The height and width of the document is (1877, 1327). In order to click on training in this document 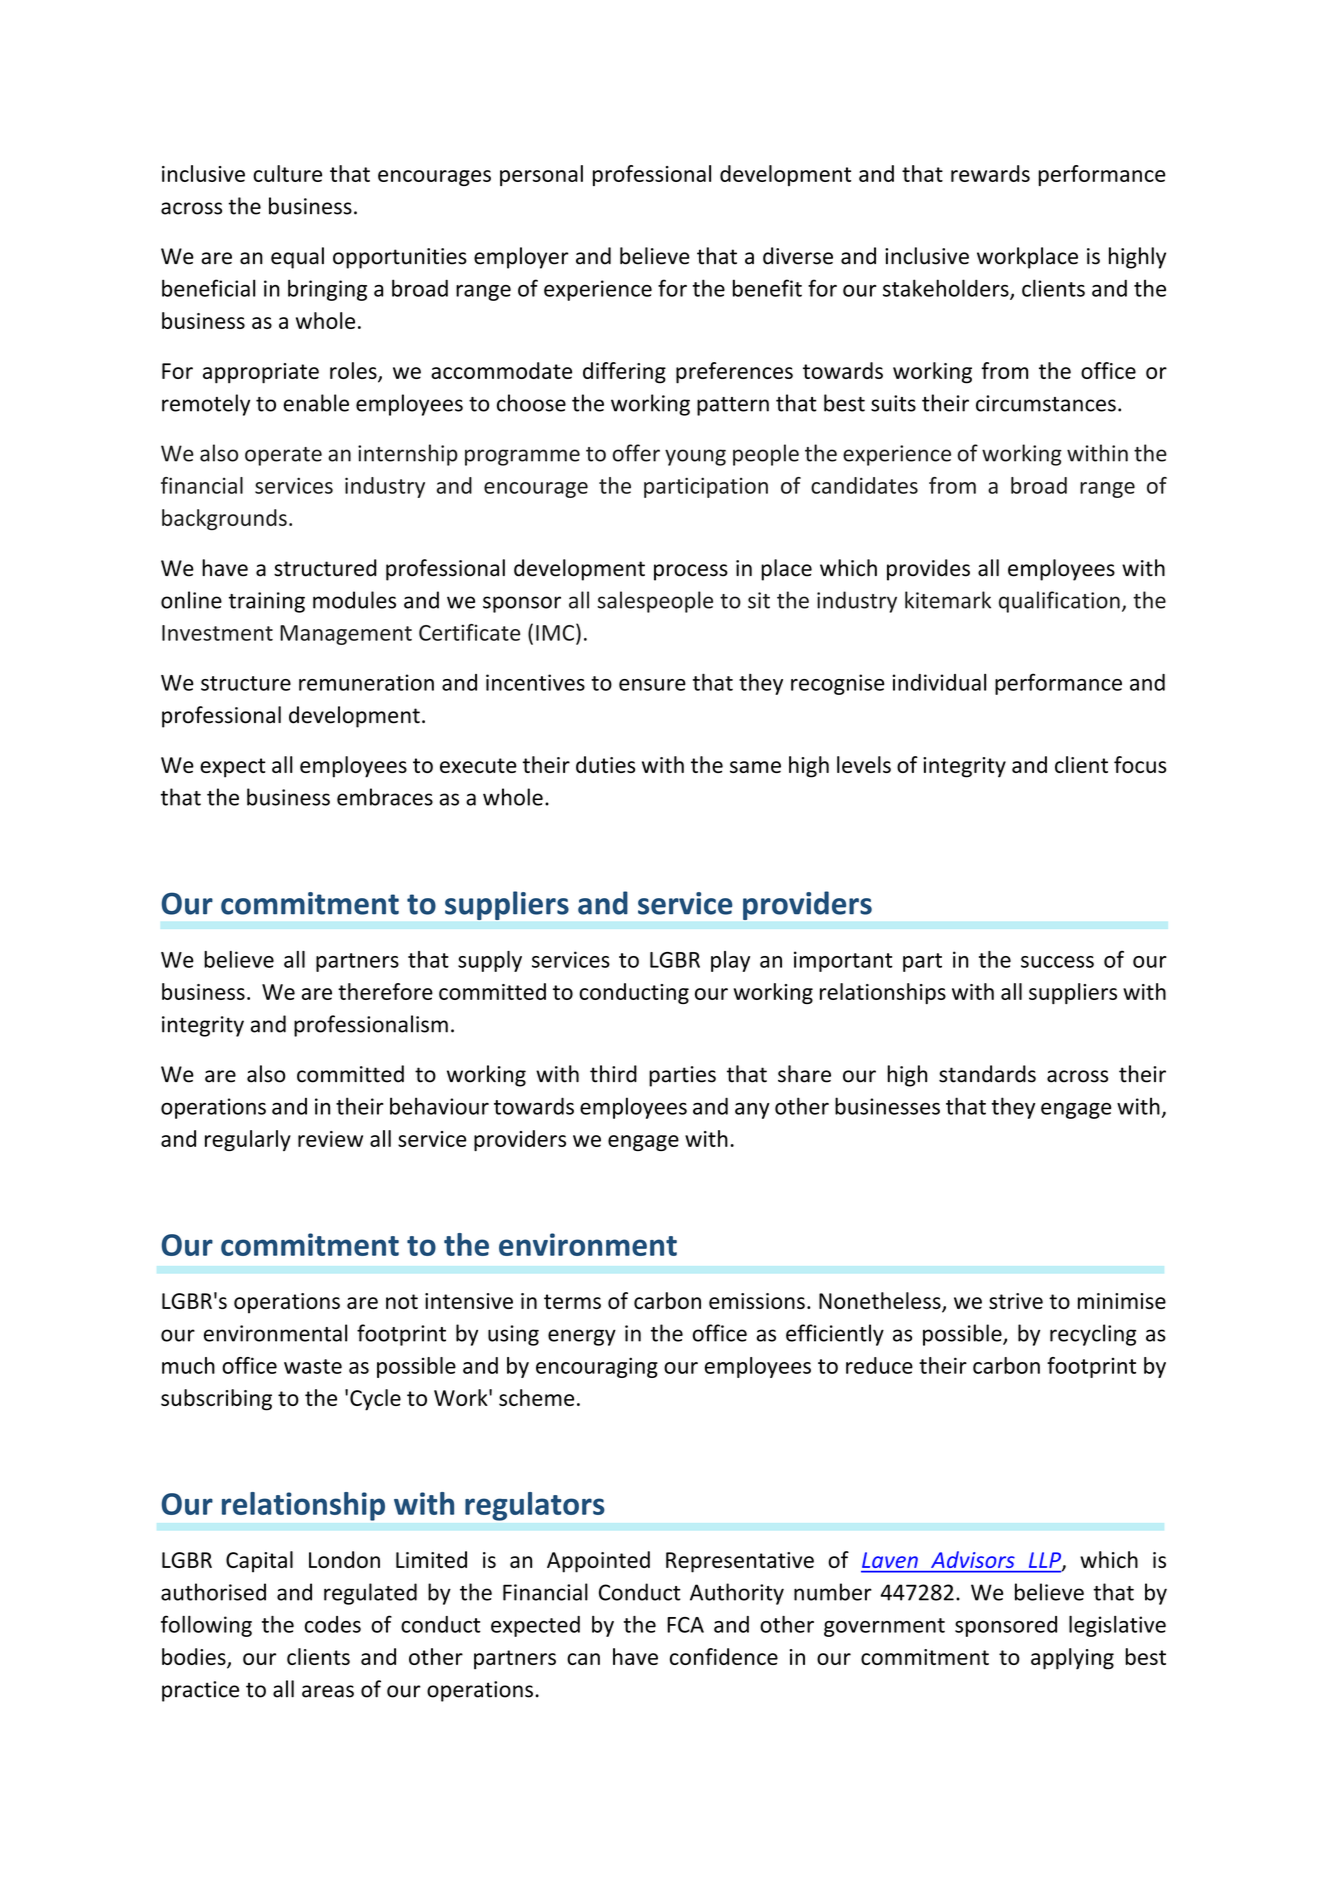, I will do `click(267, 602)`.
